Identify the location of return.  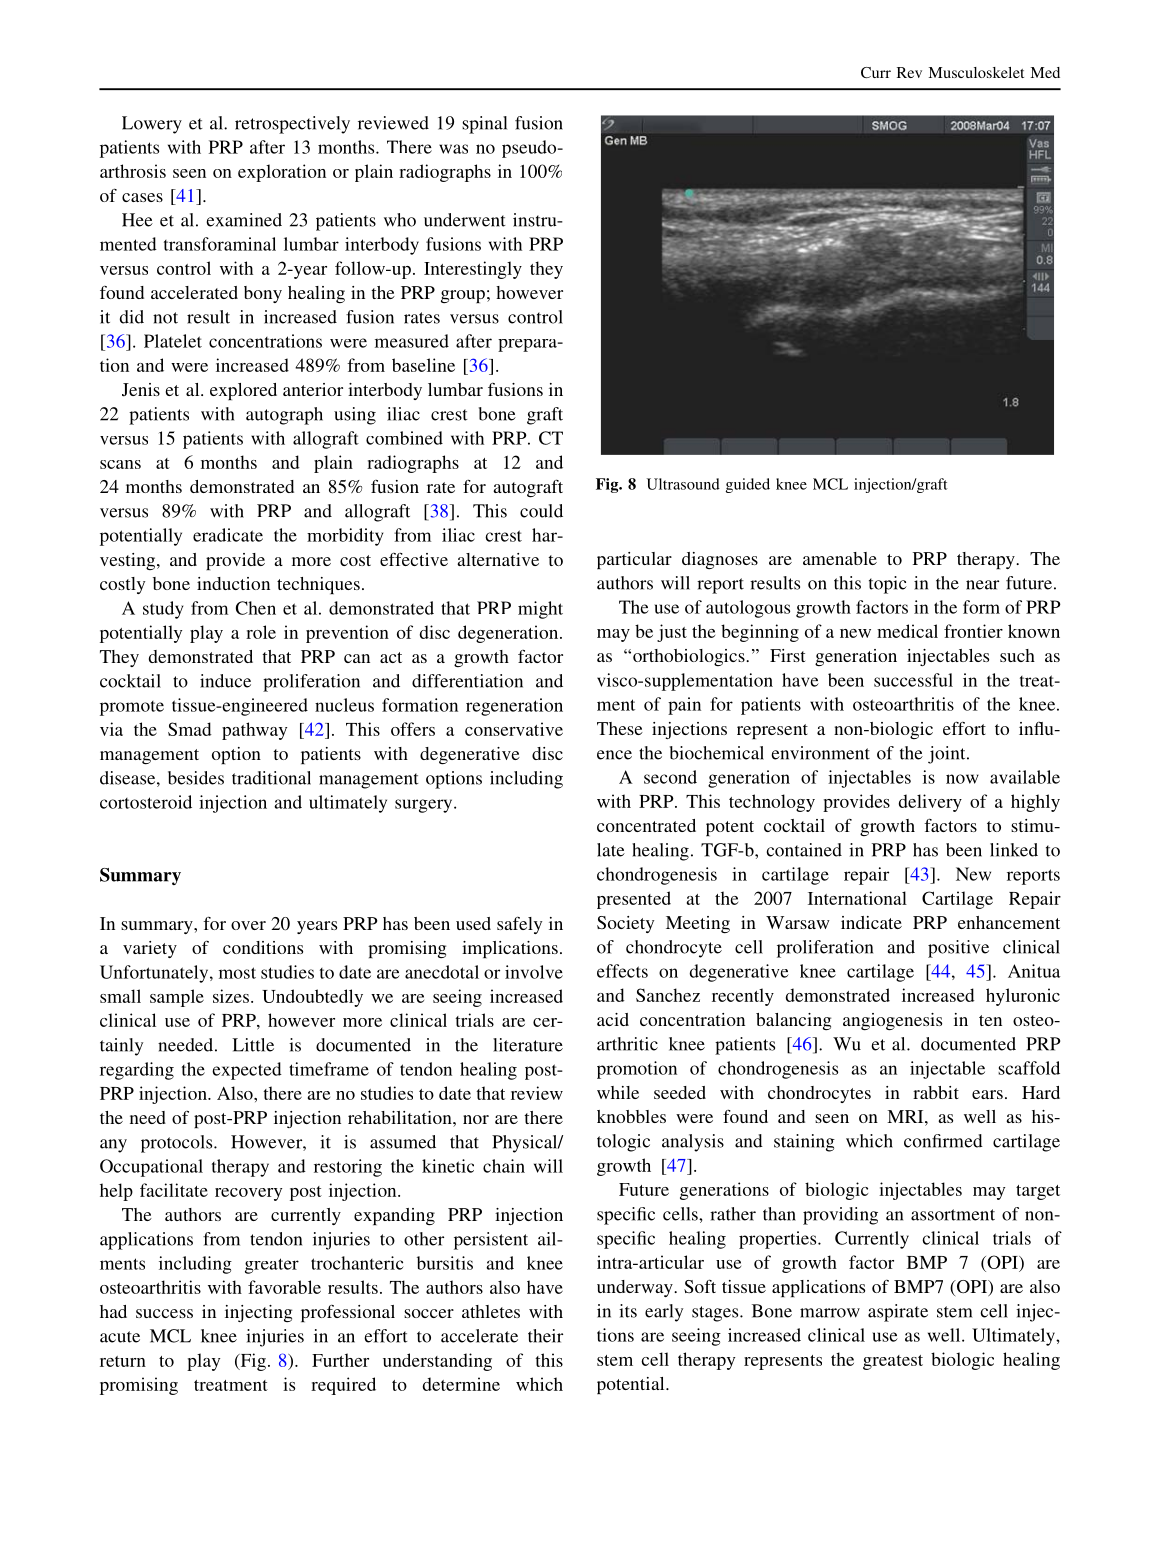
(123, 1361).
